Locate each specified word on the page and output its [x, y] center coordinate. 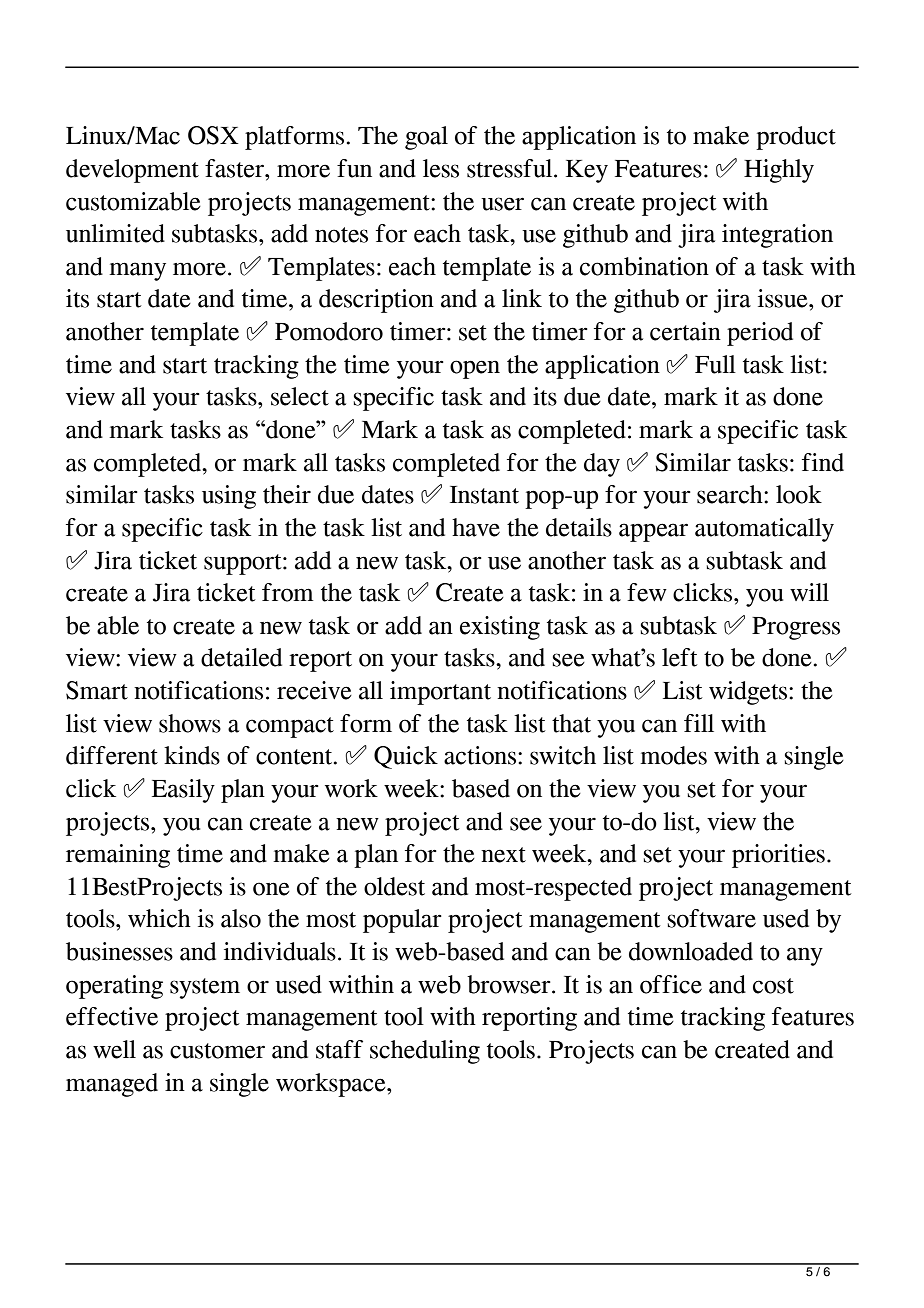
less [441, 168]
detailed [241, 657]
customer [217, 1051]
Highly [779, 171]
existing [500, 628]
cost [773, 986]
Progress [796, 628]
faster [235, 168]
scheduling [425, 1052]
